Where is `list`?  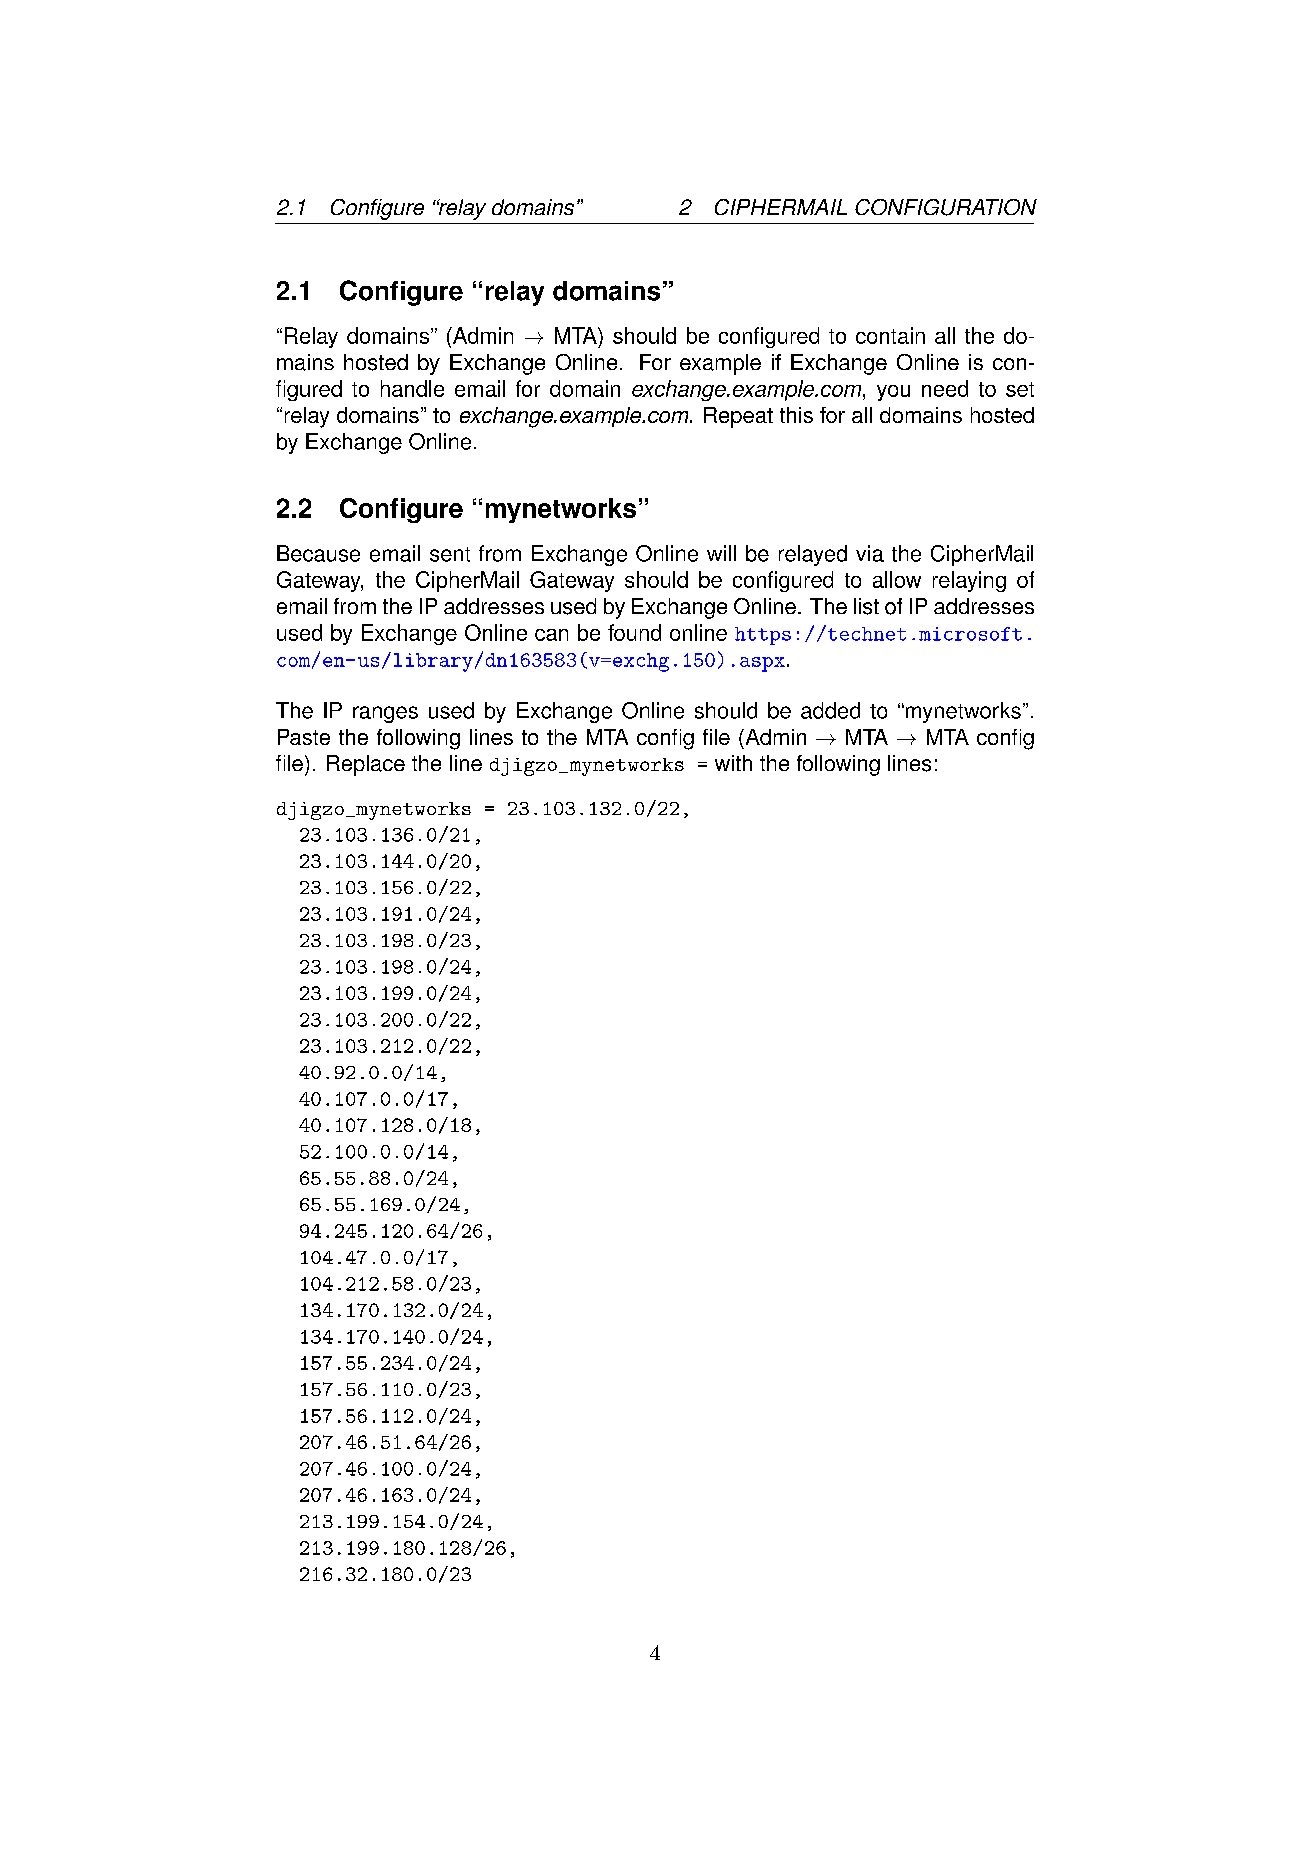 list is located at coordinates (866, 606).
